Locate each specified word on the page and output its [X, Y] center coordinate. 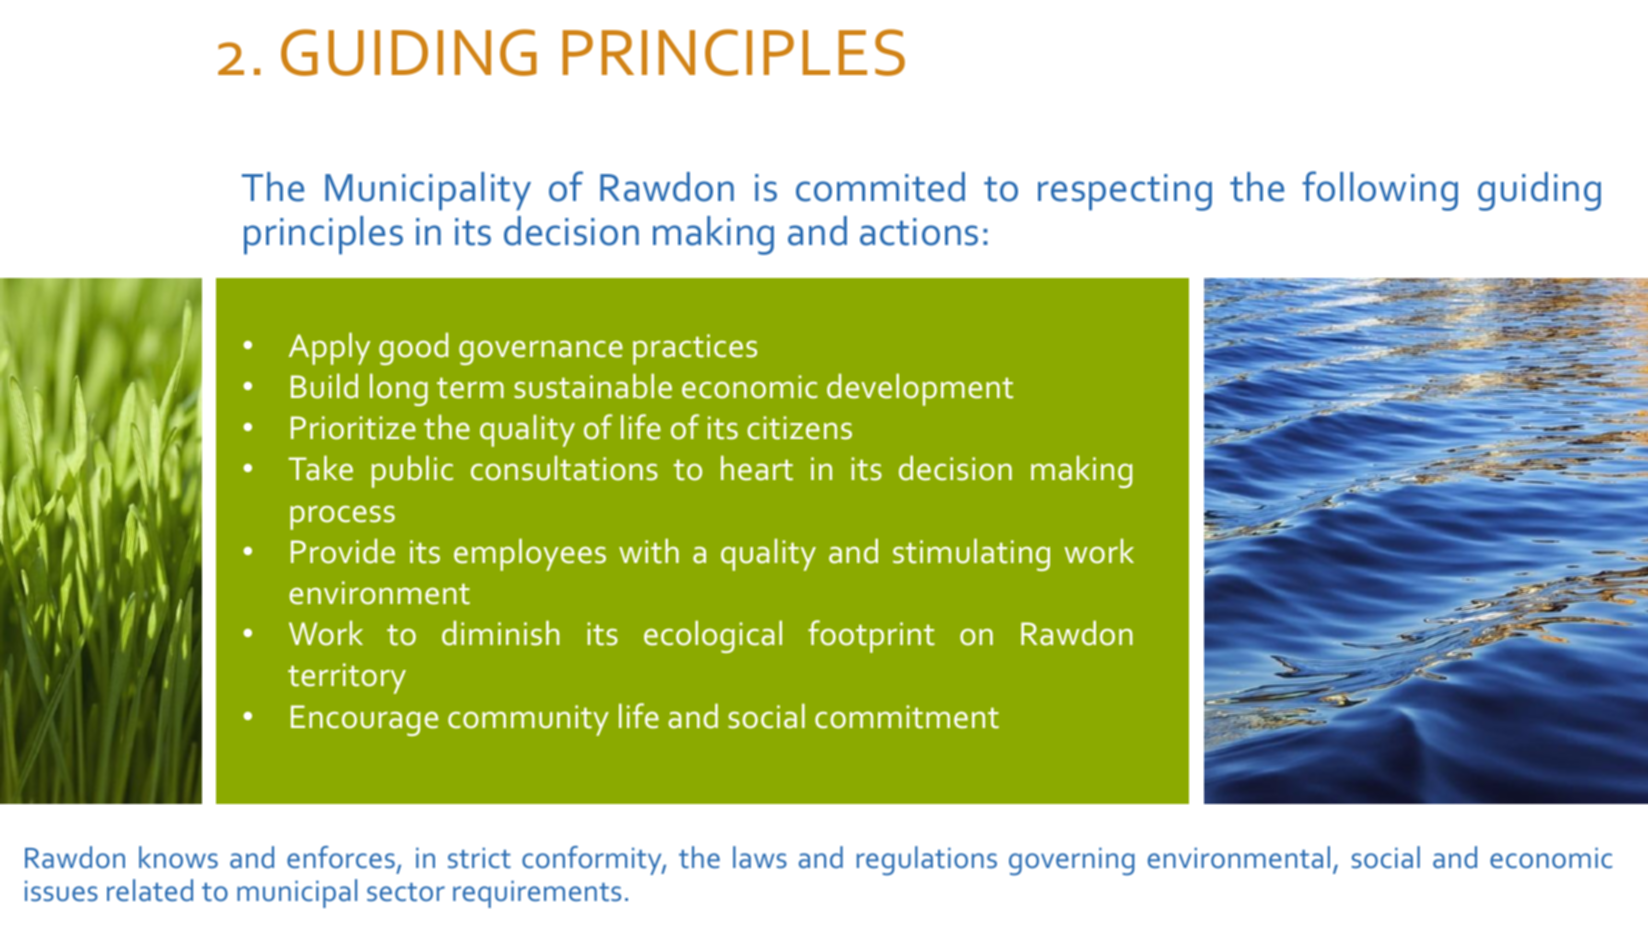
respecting [1125, 192]
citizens [799, 428]
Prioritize [353, 428]
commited [880, 187]
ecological [713, 636]
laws [760, 857]
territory [347, 678]
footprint [871, 636]
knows [178, 857]
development [920, 389]
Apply [329, 348]
